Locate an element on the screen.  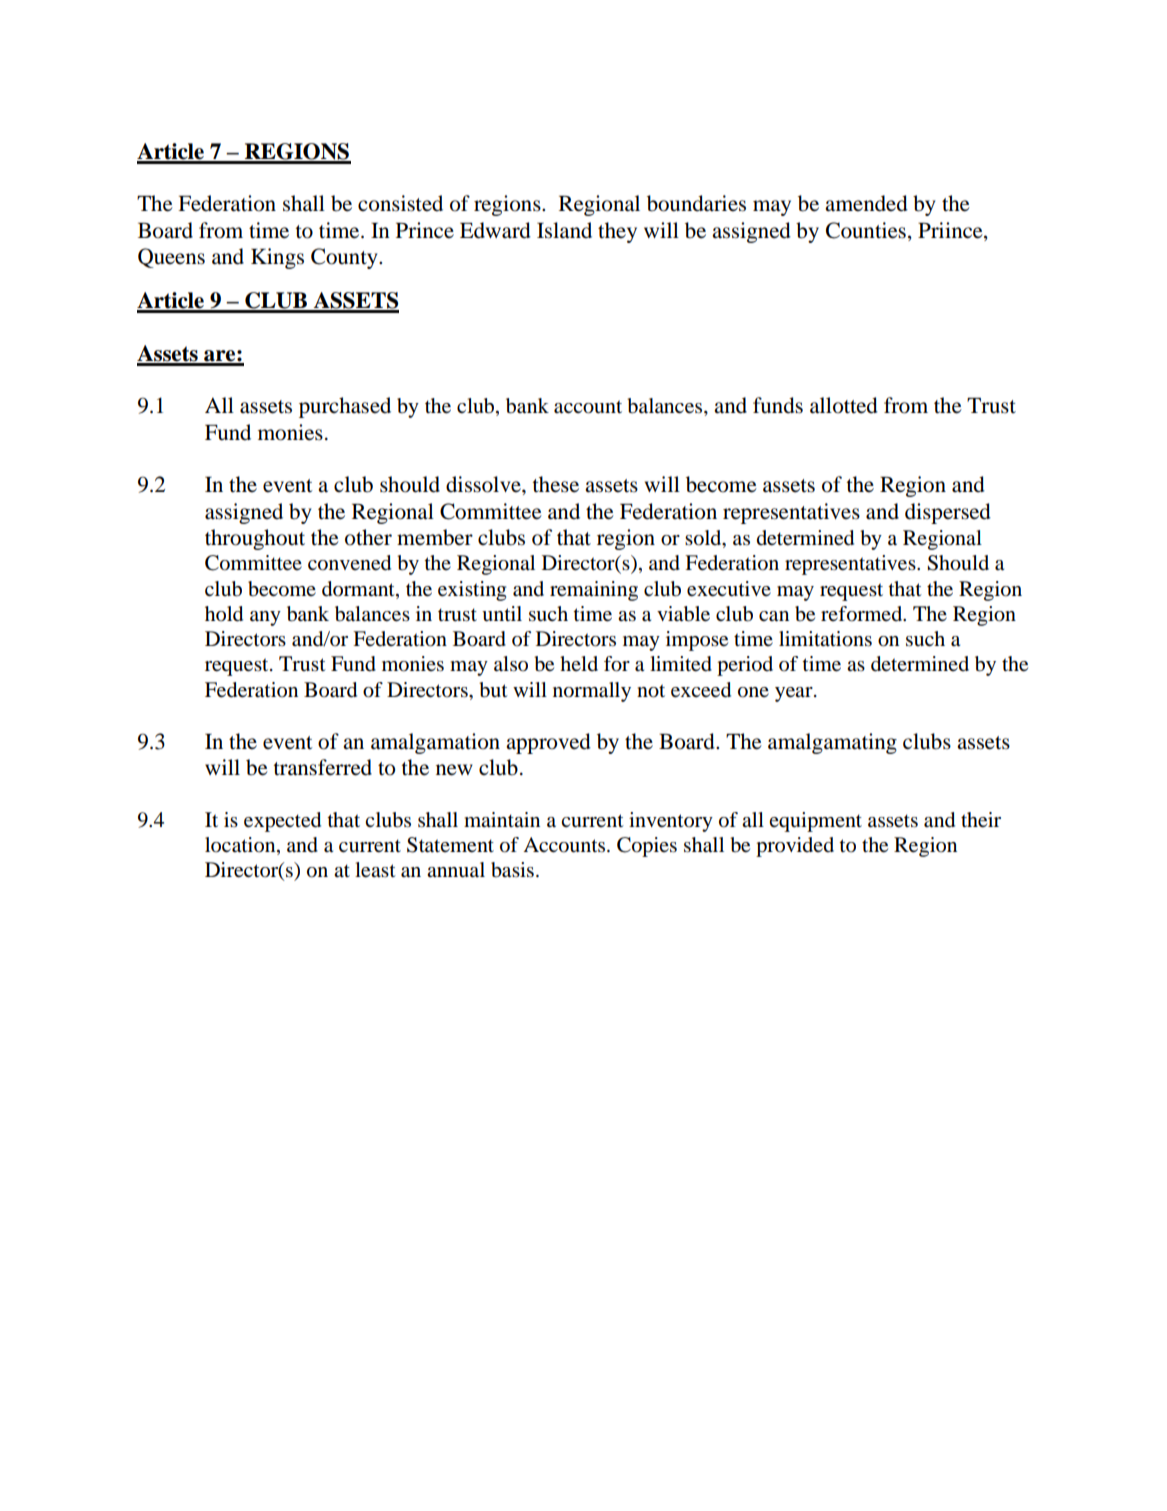
provided is located at coordinates (795, 847).
